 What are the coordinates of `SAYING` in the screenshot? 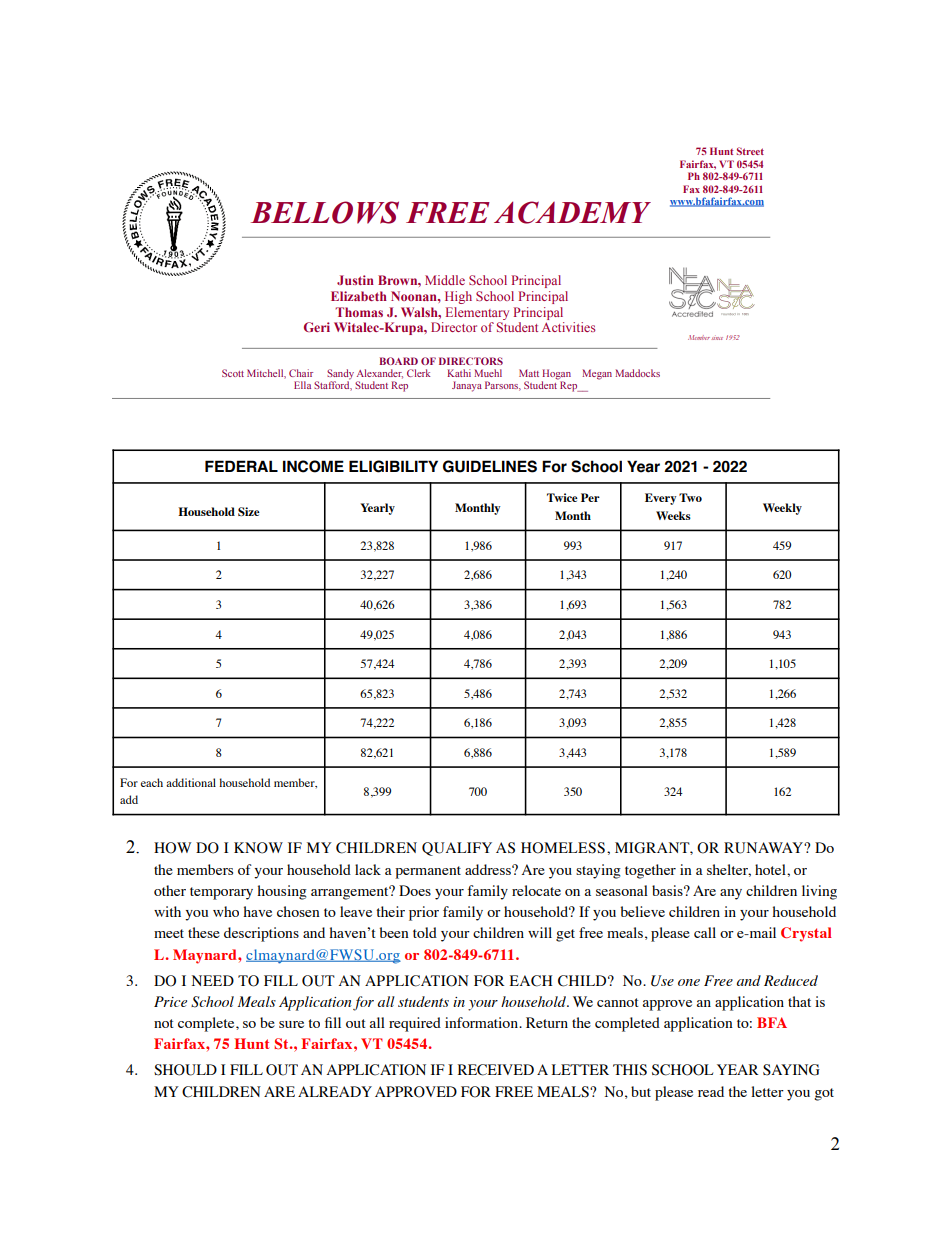 It's located at (791, 1070).
